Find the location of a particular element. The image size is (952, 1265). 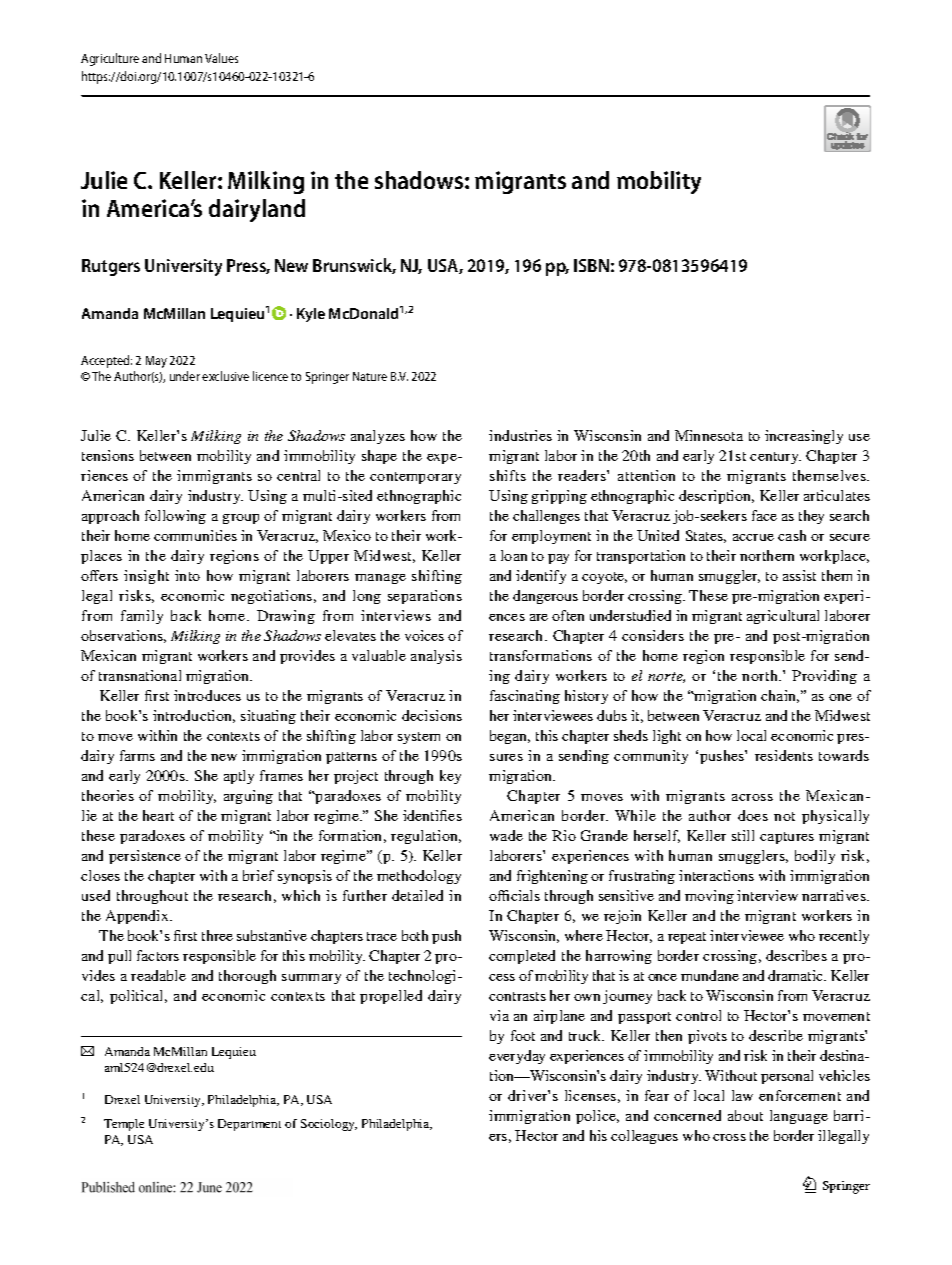

Values is located at coordinates (221, 58).
